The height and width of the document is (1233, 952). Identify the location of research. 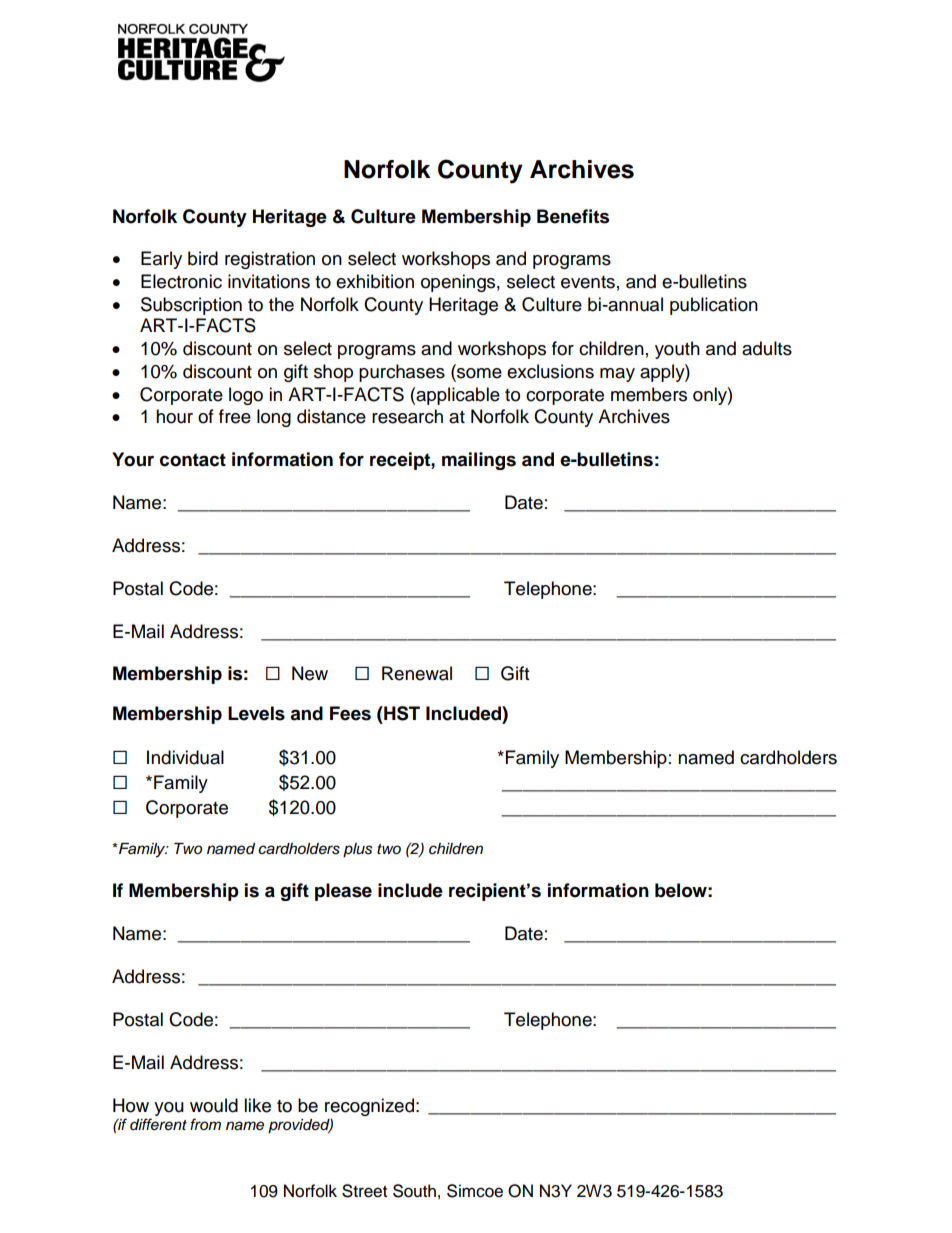
(407, 416).
